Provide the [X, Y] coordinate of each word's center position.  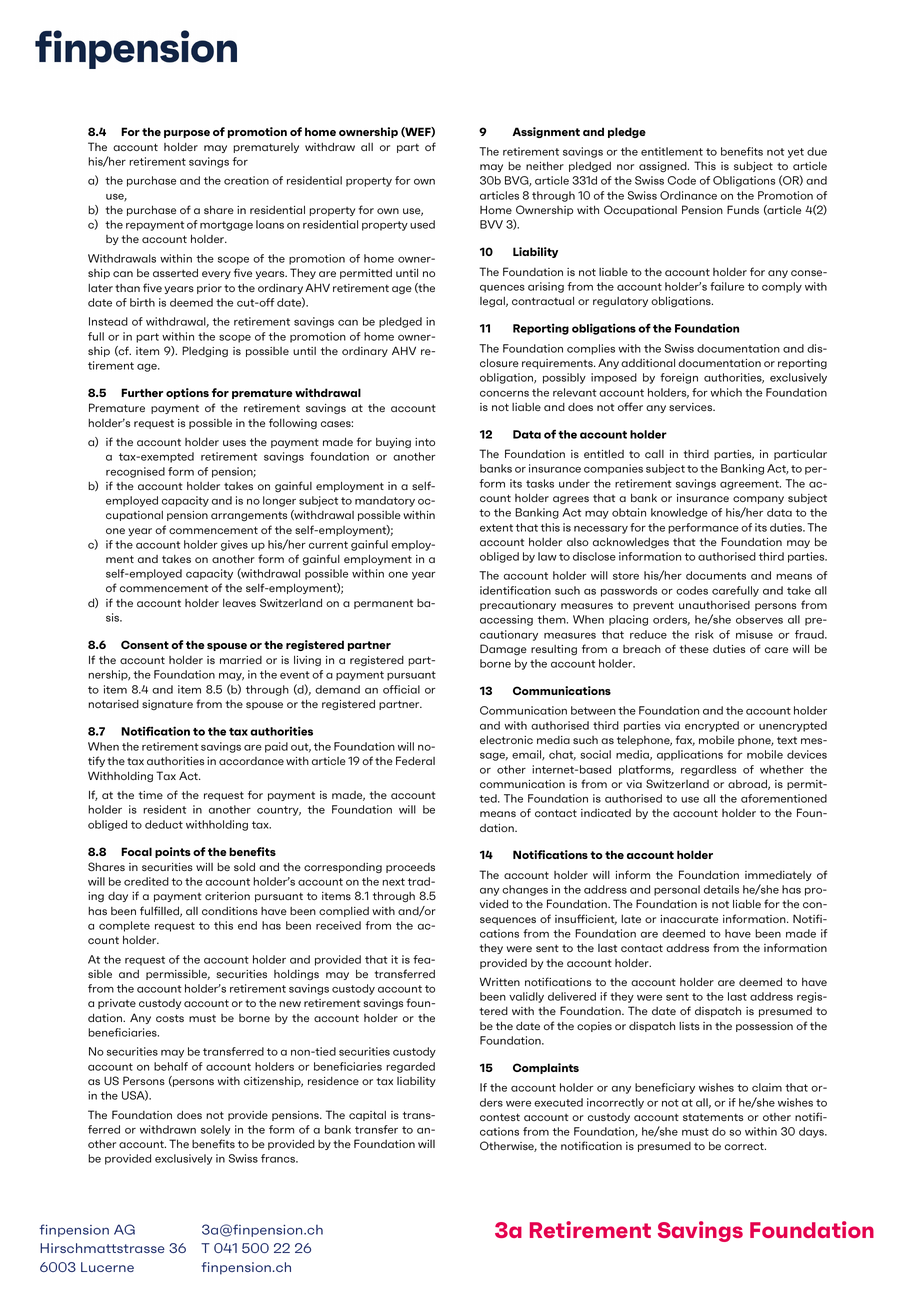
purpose [187, 134]
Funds [743, 209]
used [422, 224]
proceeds [410, 868]
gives [234, 545]
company [758, 500]
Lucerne [107, 1267]
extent [496, 528]
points [173, 852]
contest [500, 1117]
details [721, 889]
